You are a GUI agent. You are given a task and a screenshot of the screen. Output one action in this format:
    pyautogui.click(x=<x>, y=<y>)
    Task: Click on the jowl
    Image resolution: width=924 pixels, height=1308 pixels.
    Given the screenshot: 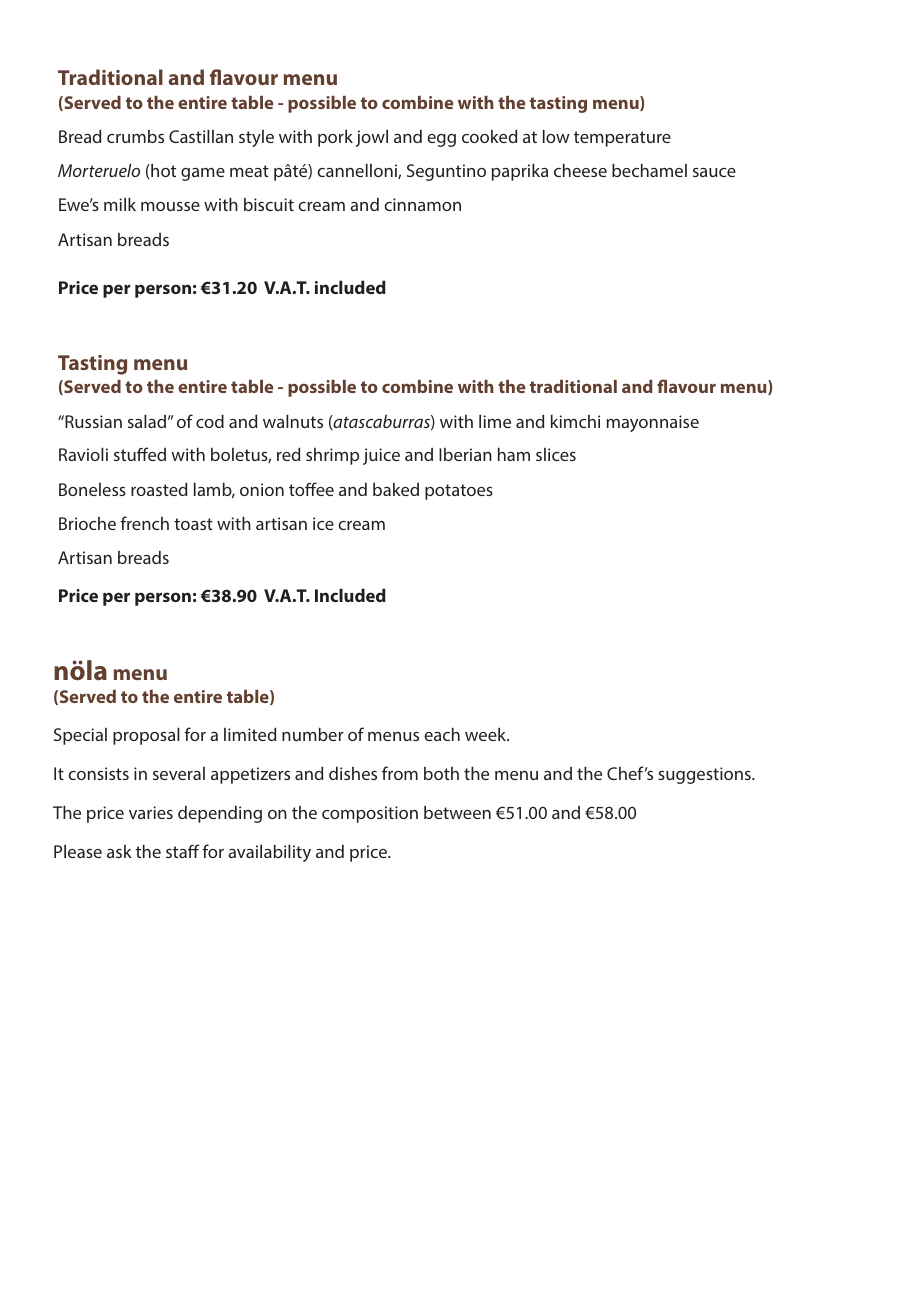 What is the action you would take?
    pyautogui.click(x=372, y=138)
